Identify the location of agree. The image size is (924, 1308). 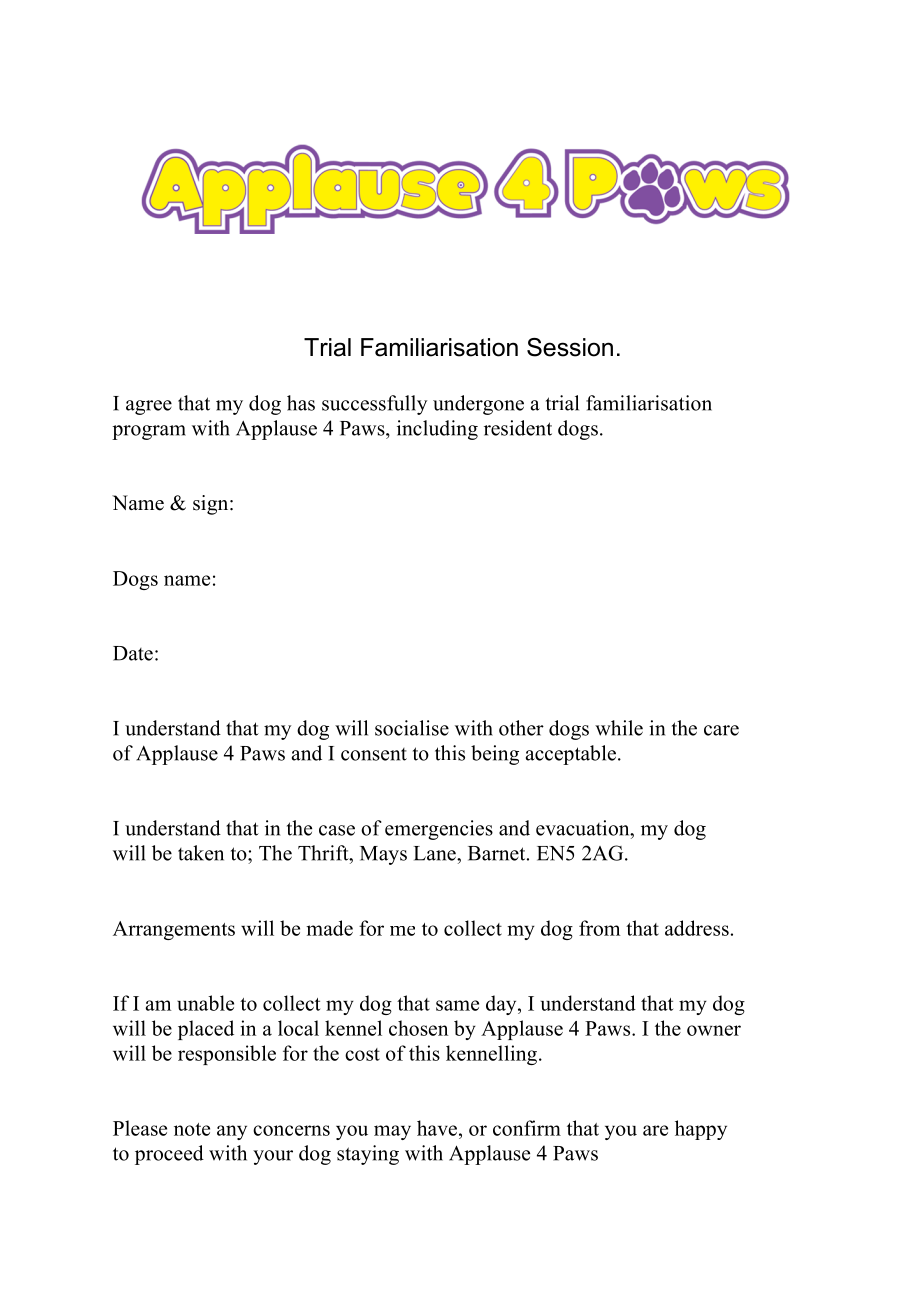
(149, 407).
